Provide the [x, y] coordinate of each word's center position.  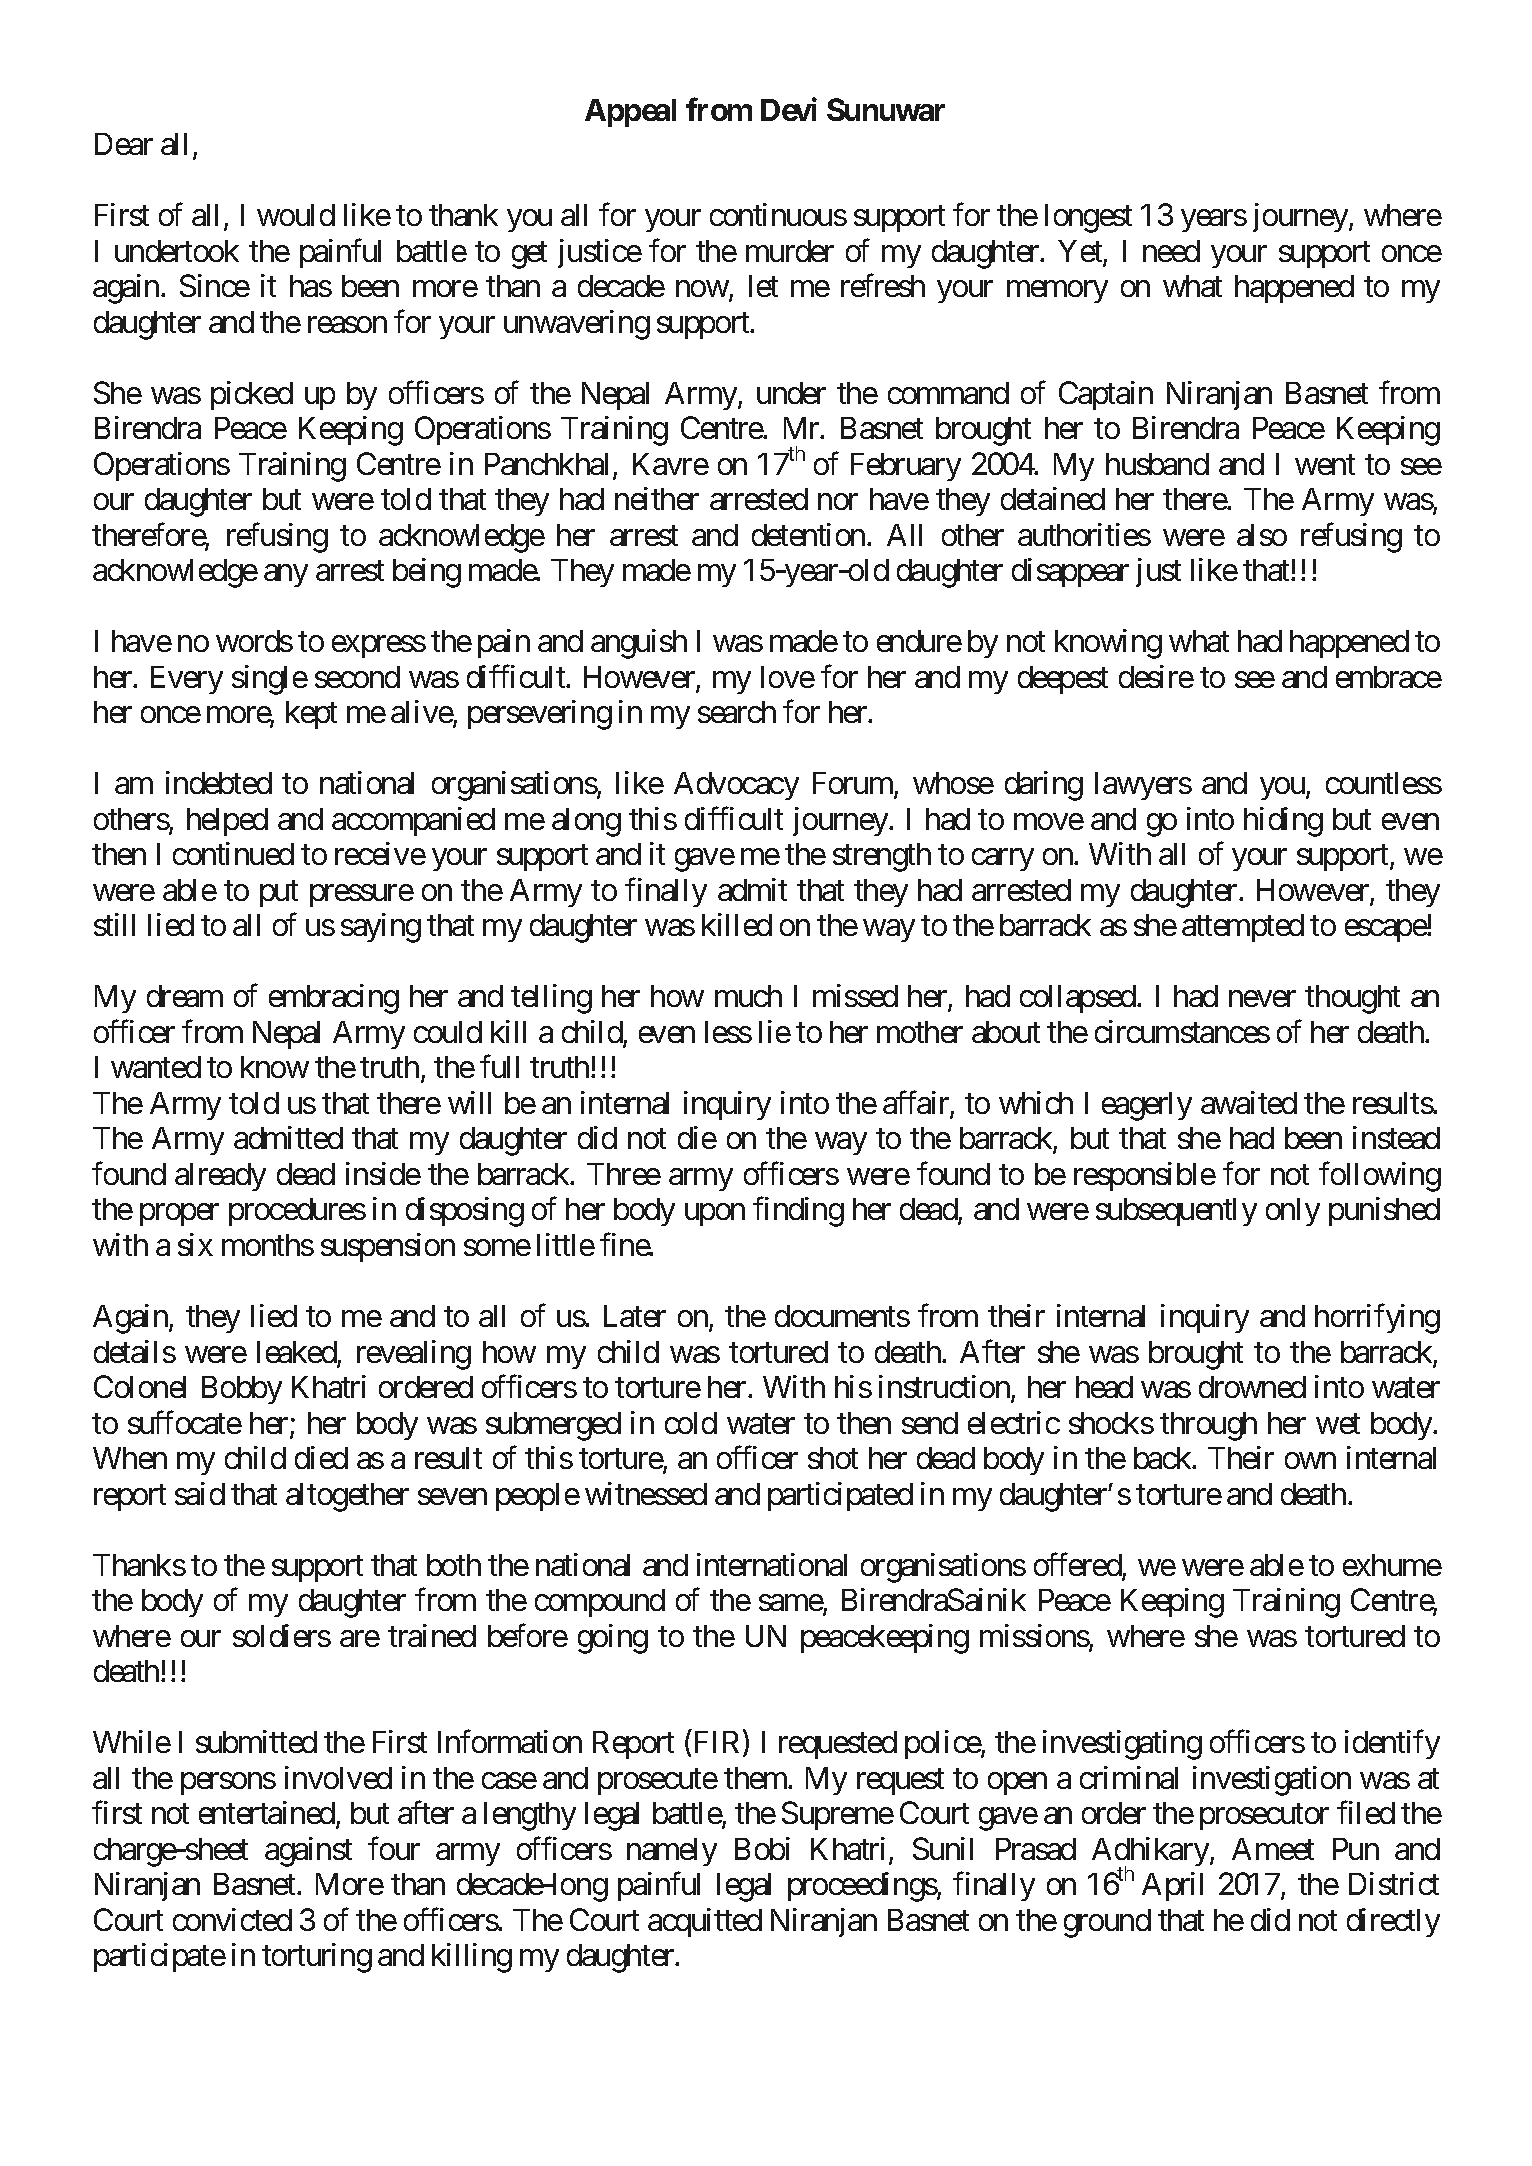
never [1262, 999]
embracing [334, 999]
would [296, 215]
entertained [268, 1814]
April [1172, 1886]
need [1171, 251]
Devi [789, 109]
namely [672, 1852]
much [748, 996]
